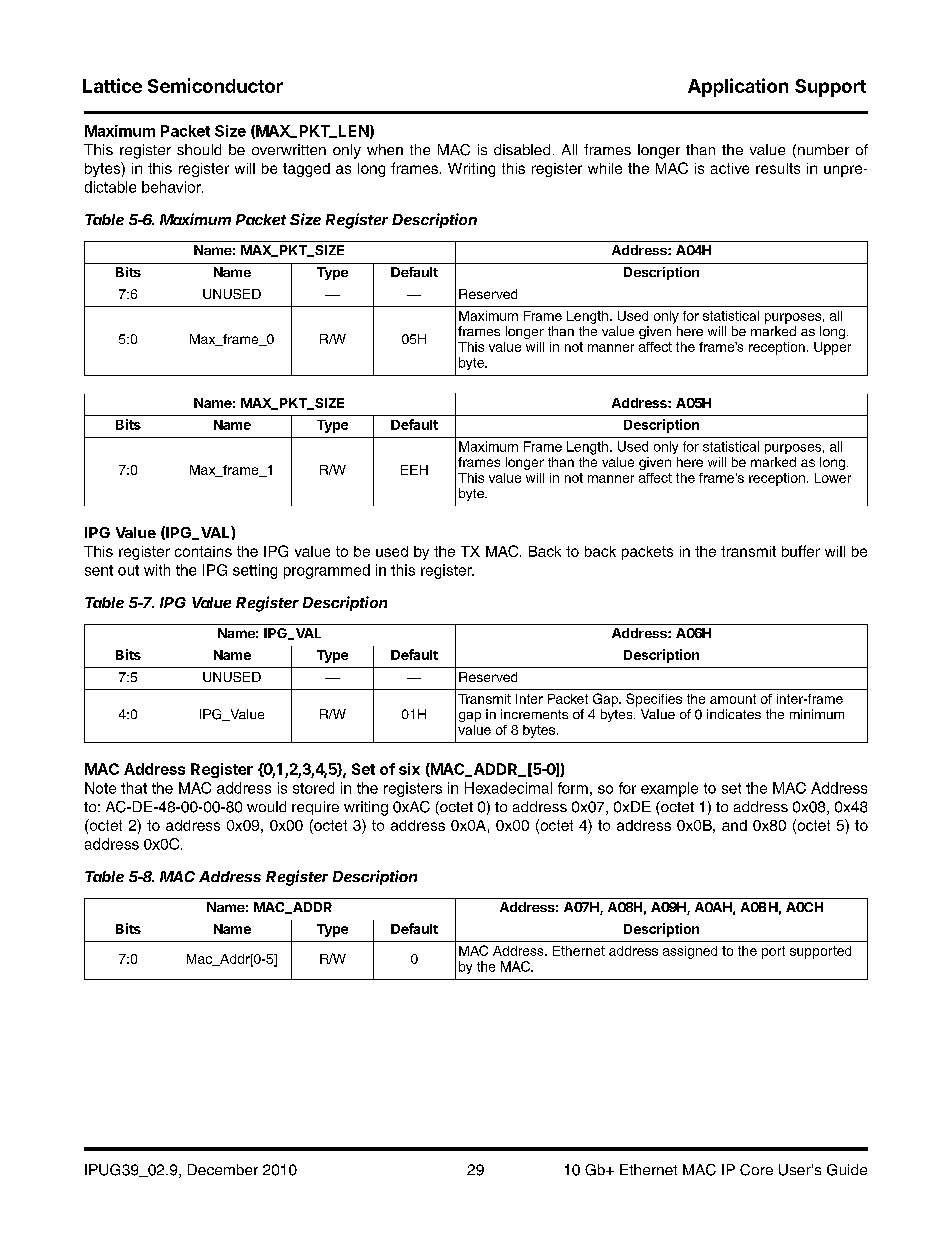 The height and width of the screenshot is (1233, 952). I want to click on amount, so click(733, 699).
